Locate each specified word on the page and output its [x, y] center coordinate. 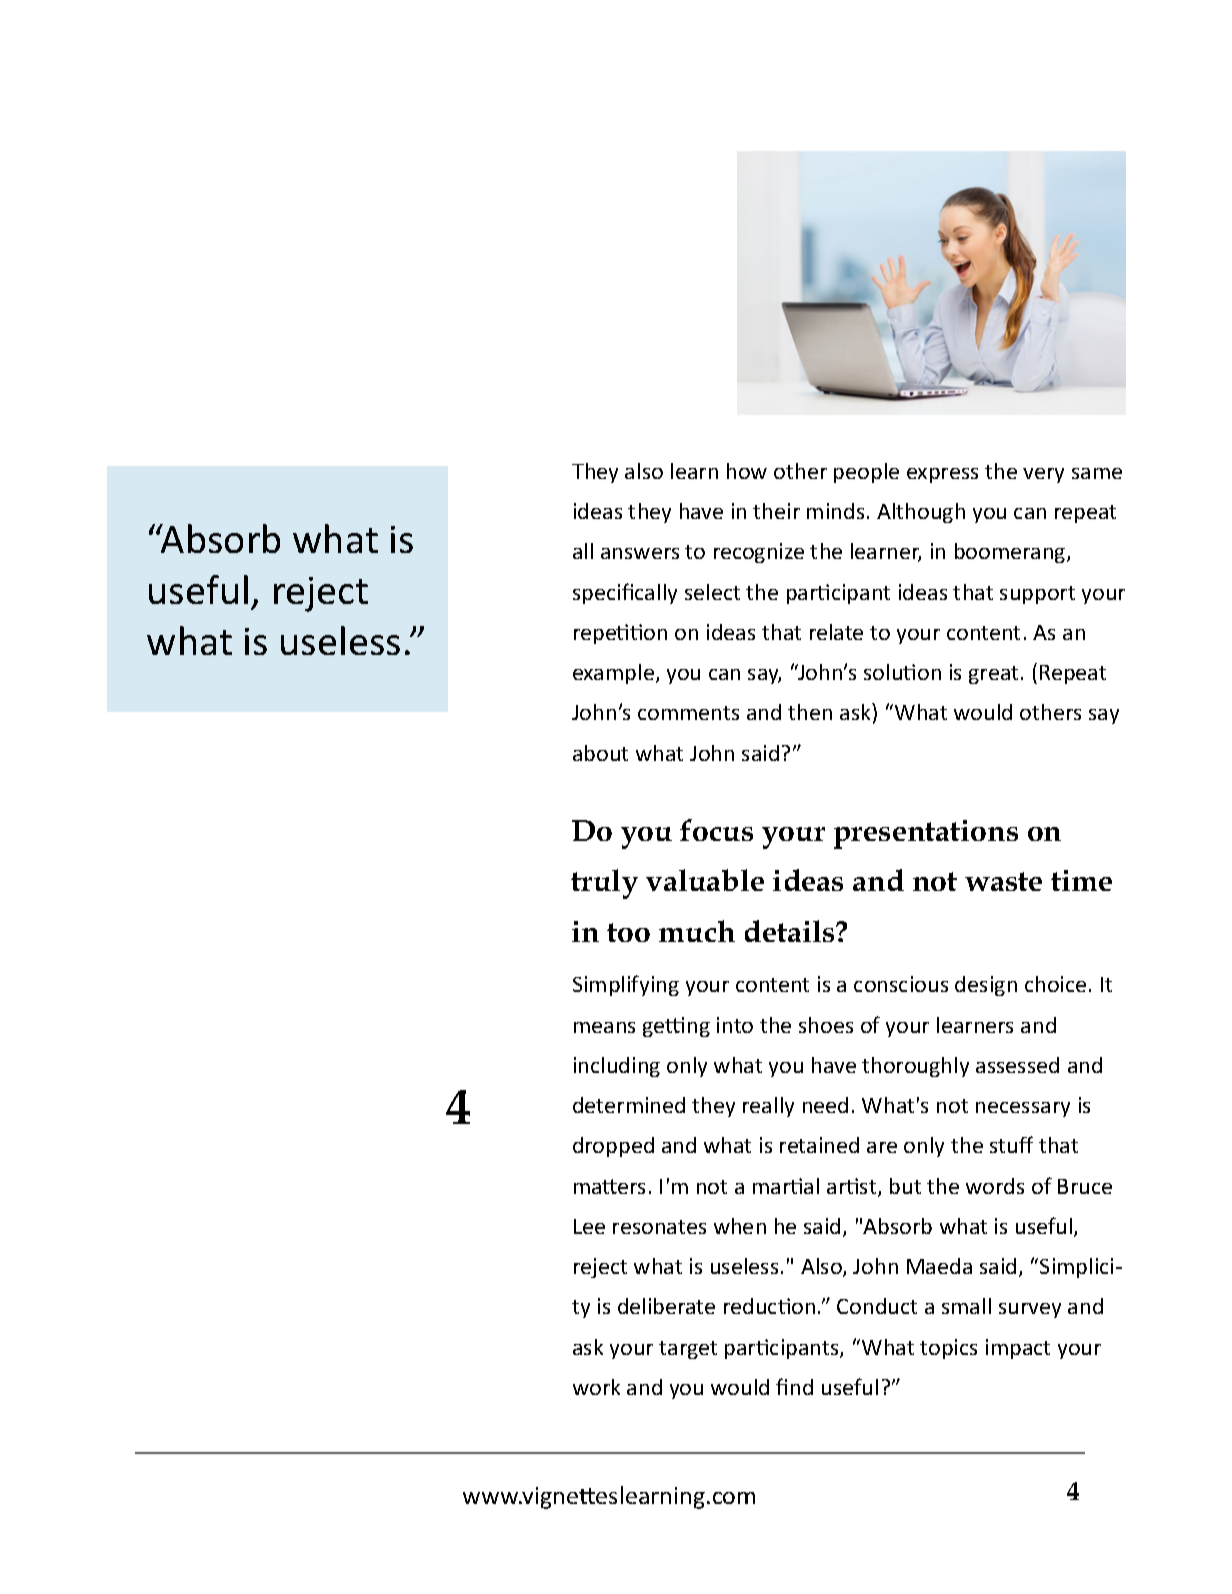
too [628, 932]
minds [835, 511]
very [1043, 475]
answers [640, 553]
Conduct [877, 1306]
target [688, 1350]
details [791, 931]
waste [1003, 881]
